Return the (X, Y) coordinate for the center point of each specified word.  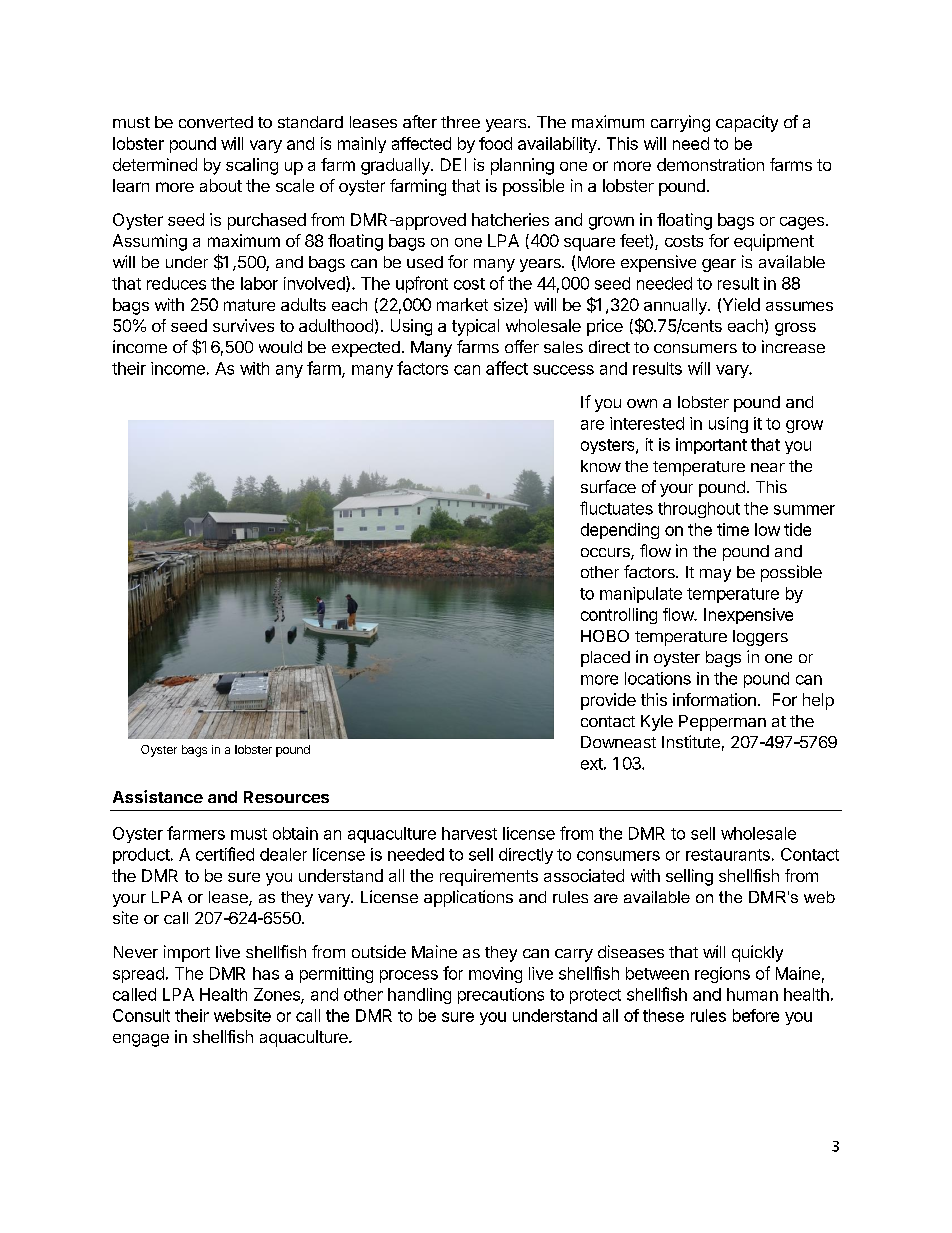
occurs (606, 554)
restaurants (728, 855)
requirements (489, 877)
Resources (286, 797)
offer (522, 346)
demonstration (710, 164)
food (495, 143)
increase (793, 346)
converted (216, 122)
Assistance (158, 796)
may (715, 575)
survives (243, 325)
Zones (278, 995)
